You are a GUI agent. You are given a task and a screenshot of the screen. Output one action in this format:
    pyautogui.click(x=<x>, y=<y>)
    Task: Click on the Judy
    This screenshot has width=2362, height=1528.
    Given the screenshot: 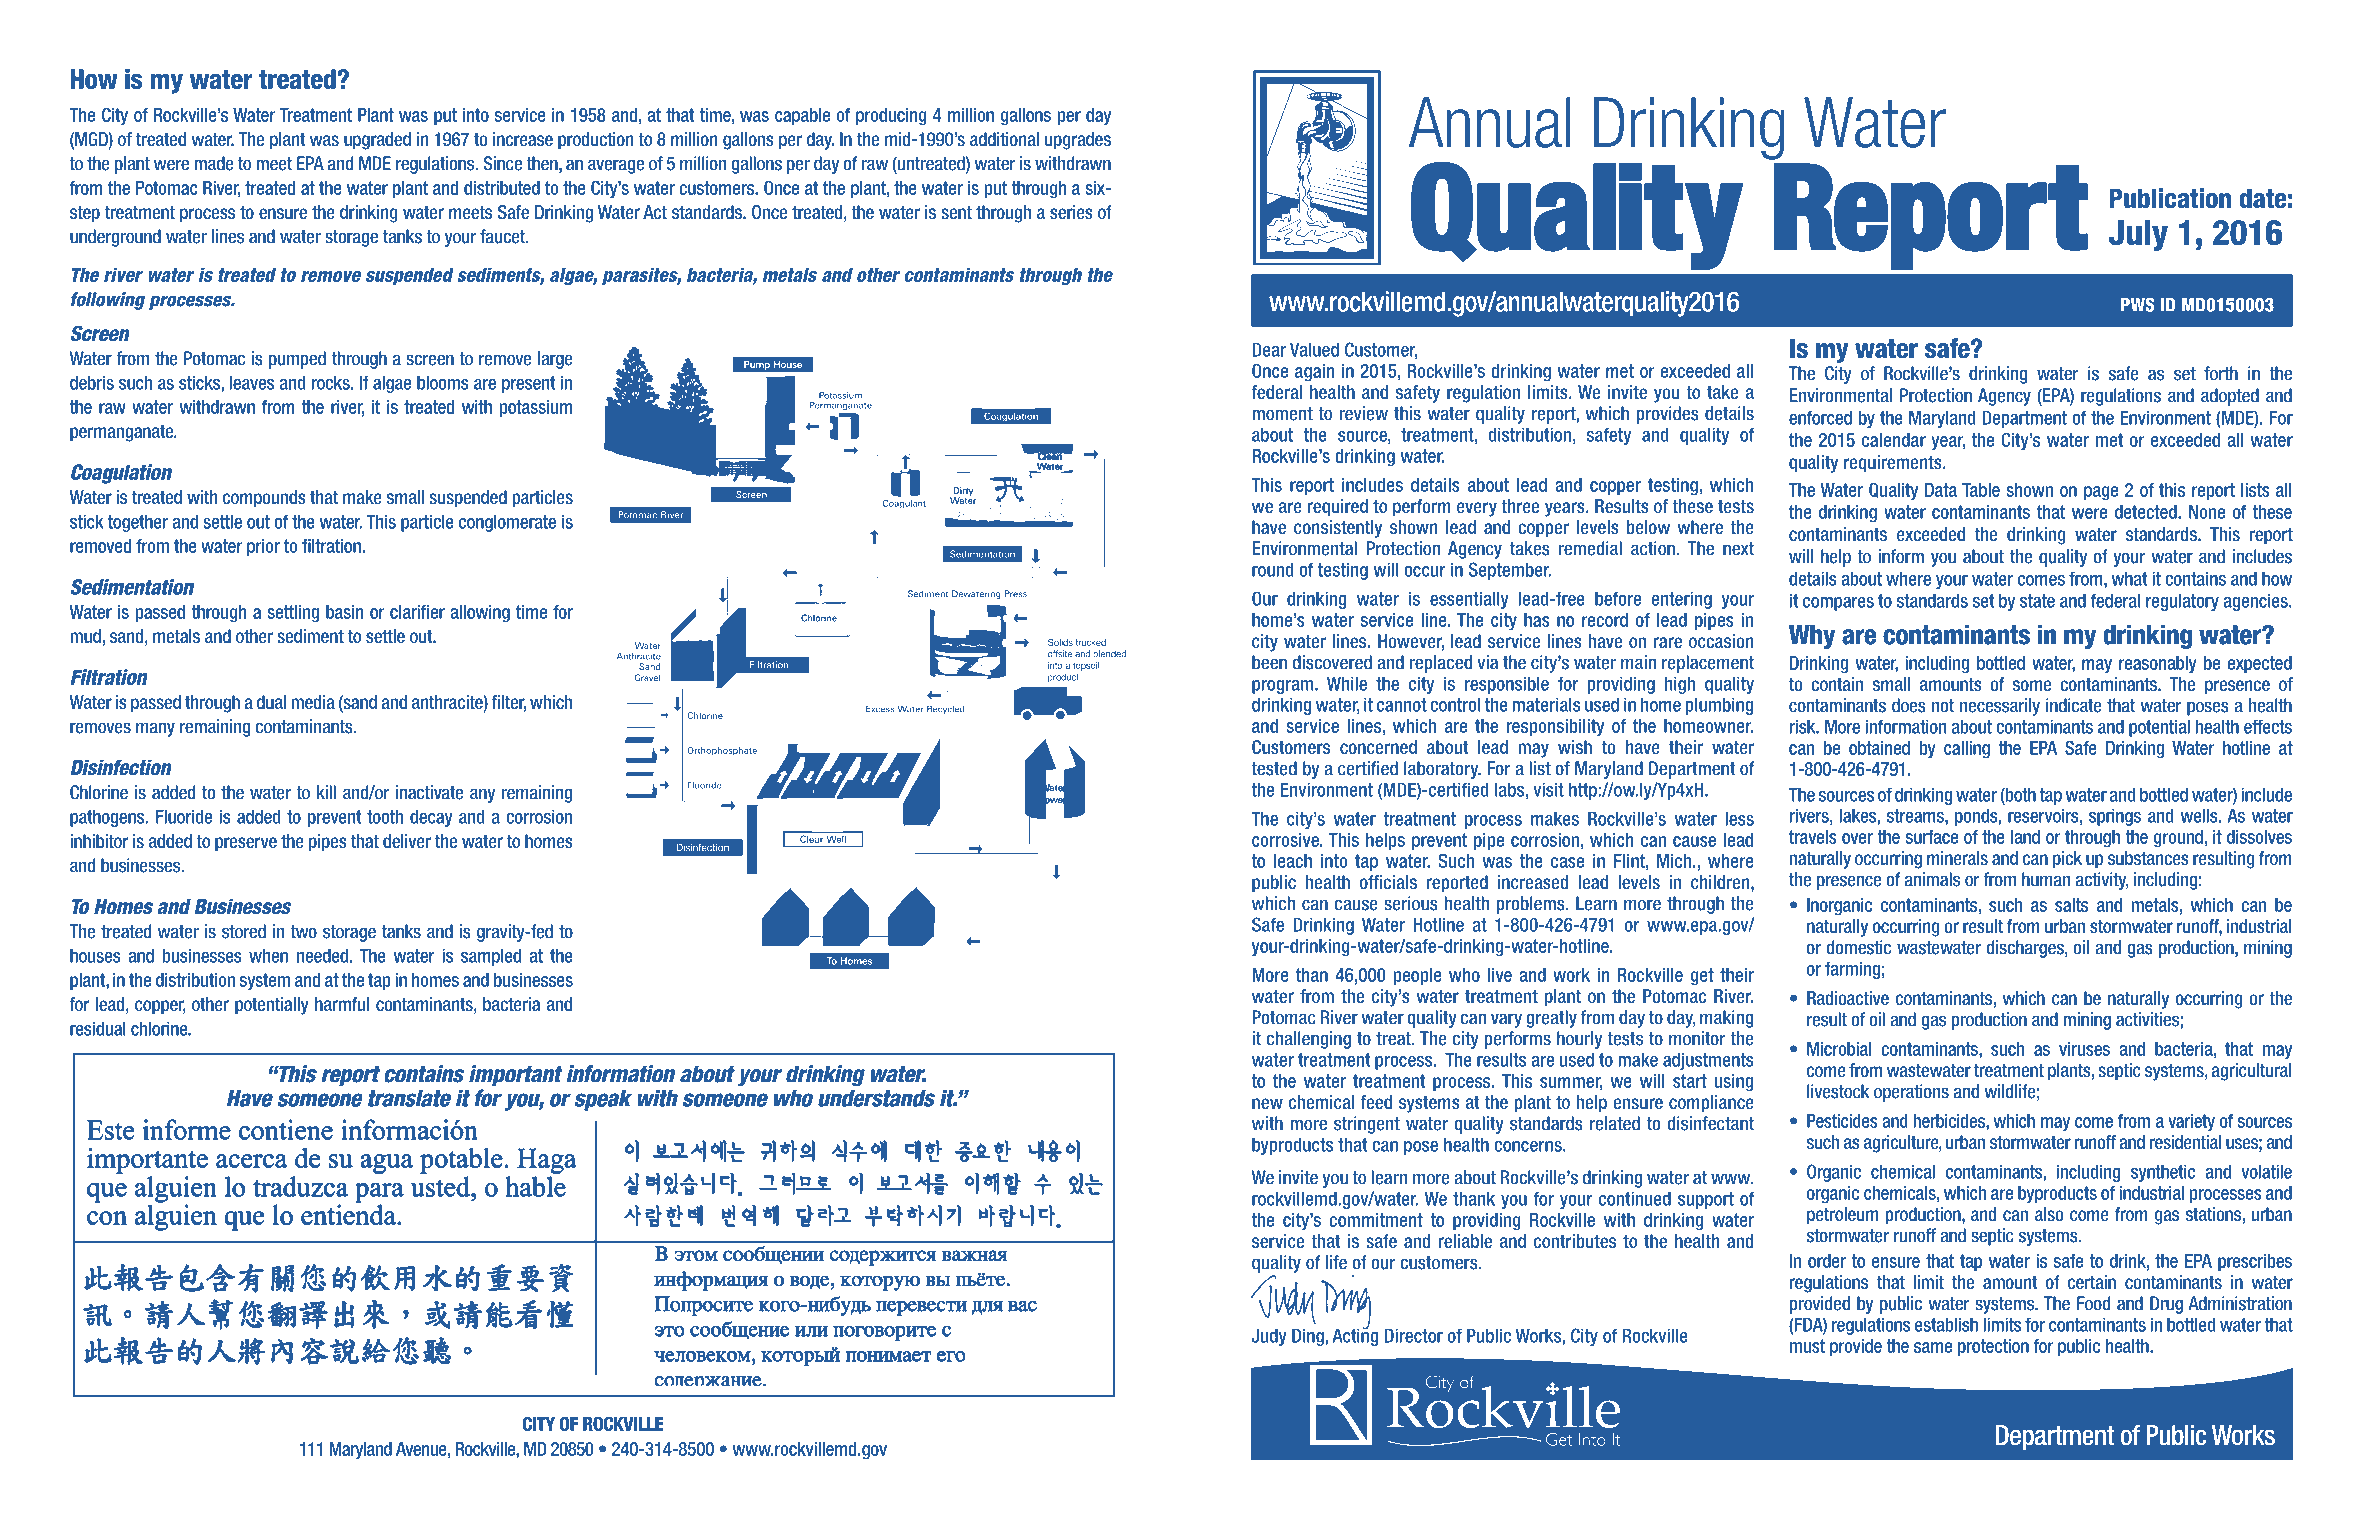 What is the action you would take?
    pyautogui.click(x=1269, y=1337)
